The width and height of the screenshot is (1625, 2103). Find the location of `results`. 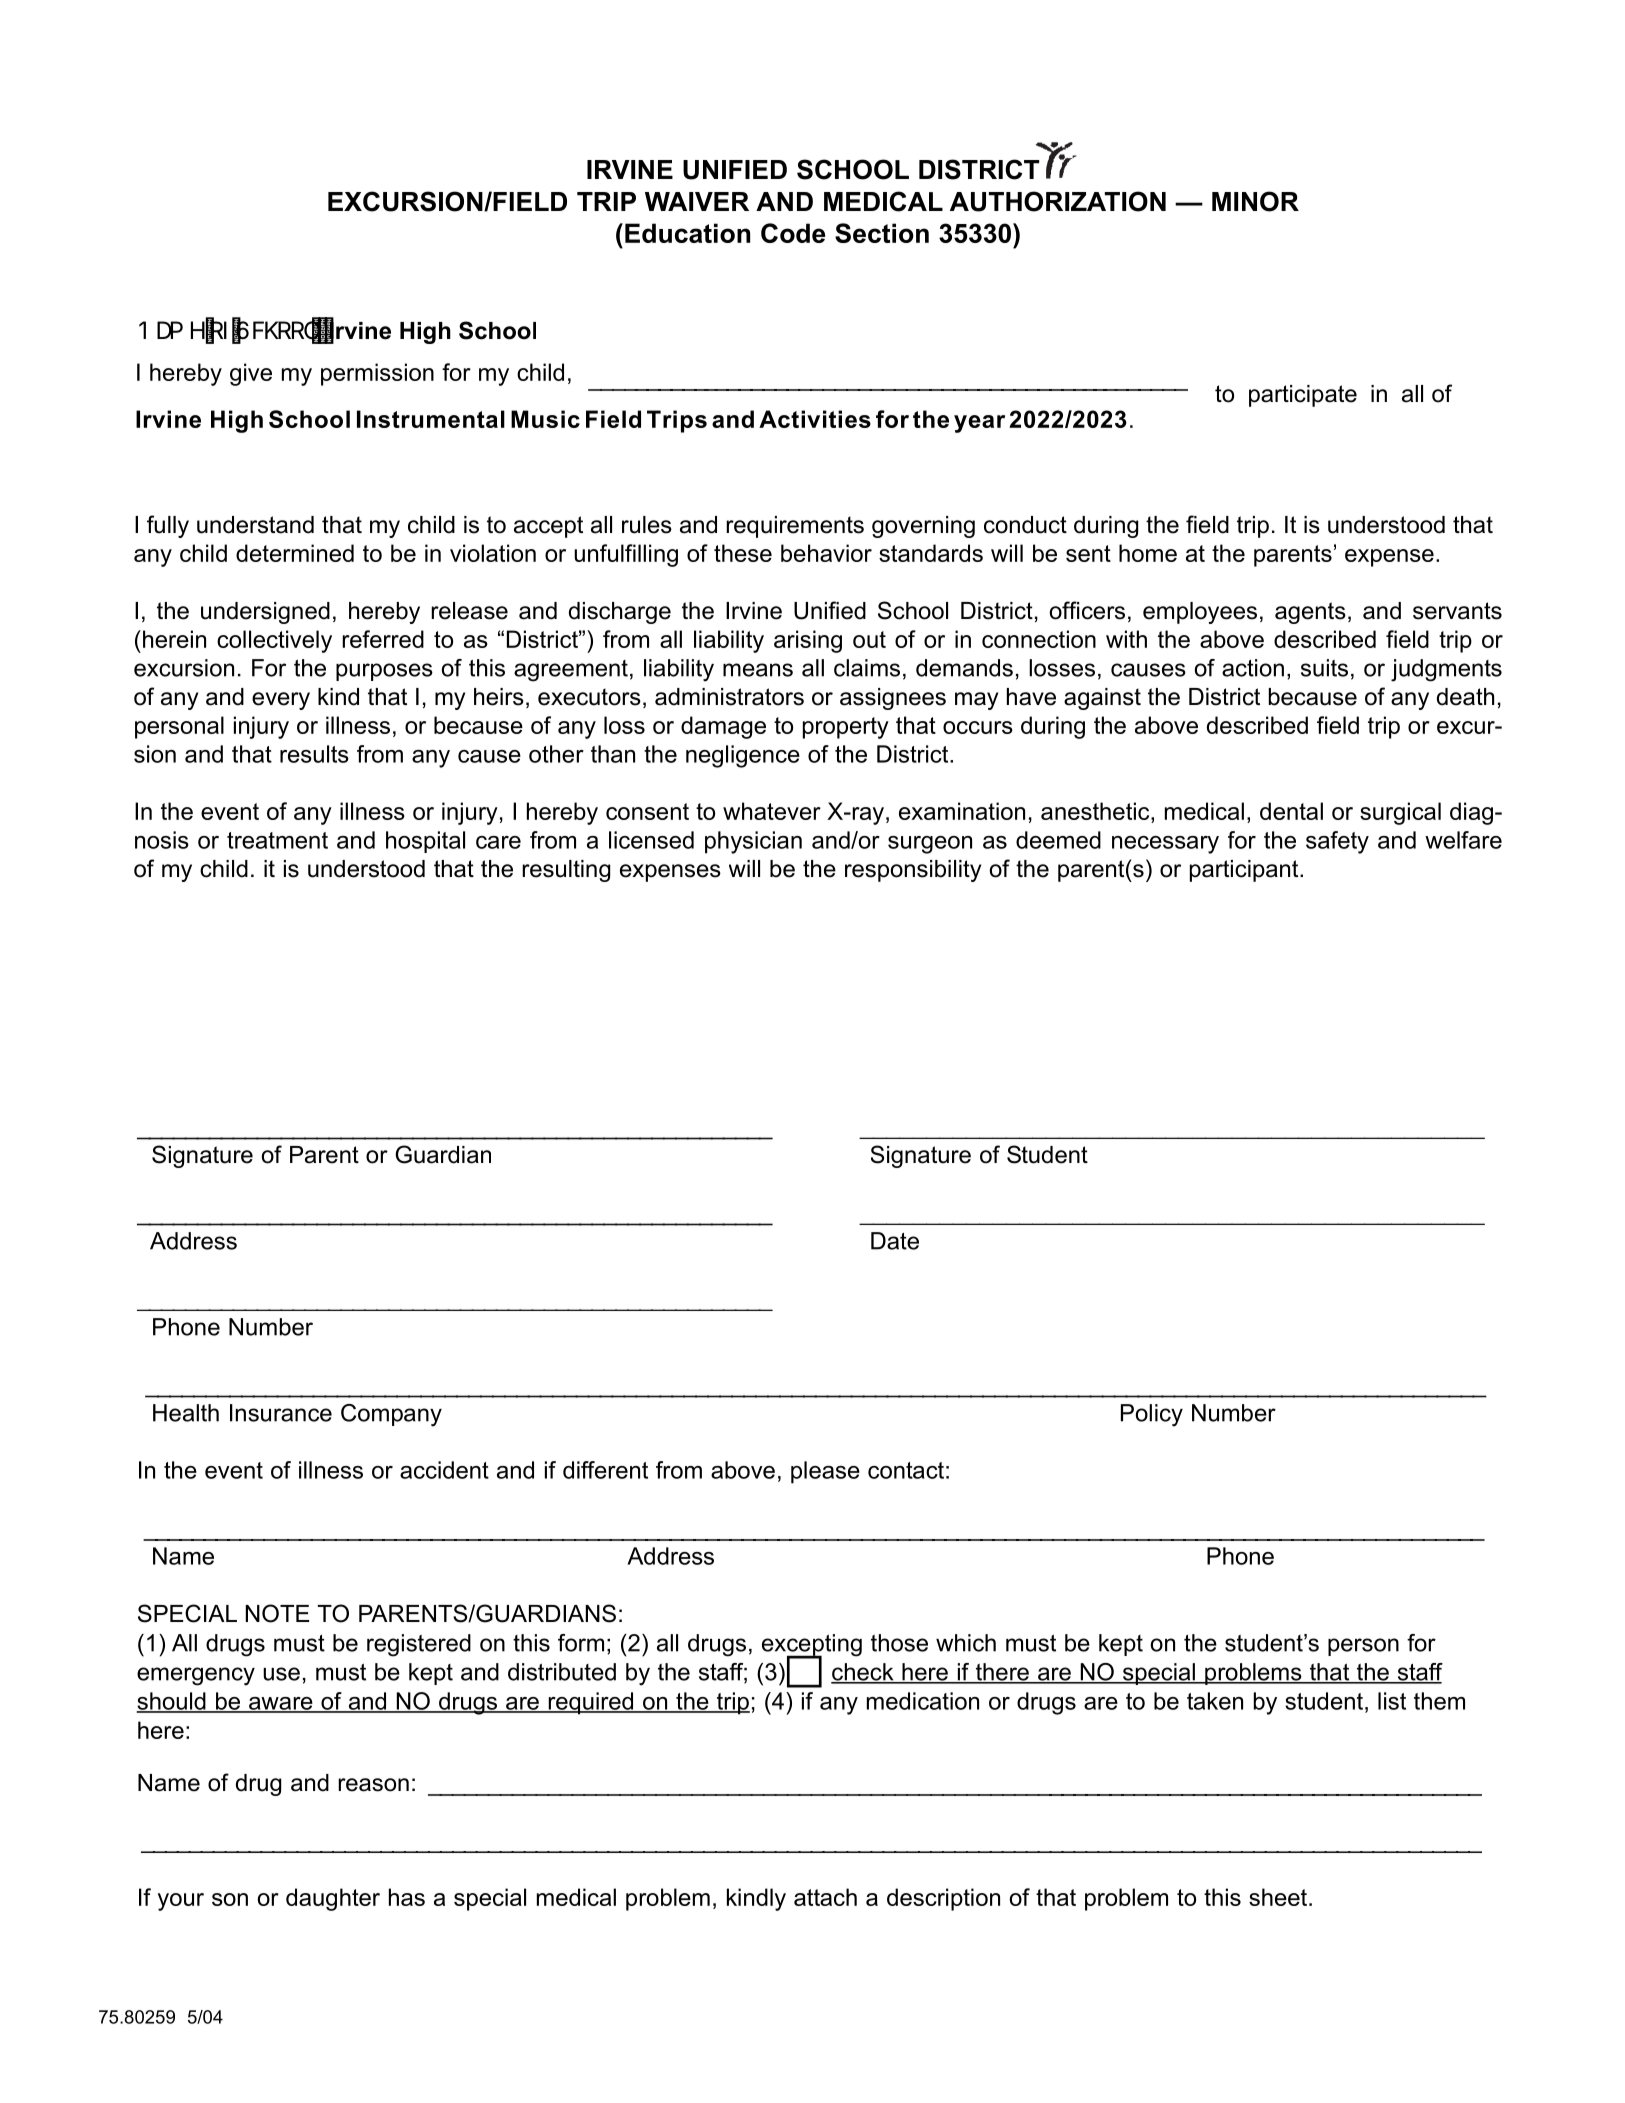

results is located at coordinates (314, 754).
